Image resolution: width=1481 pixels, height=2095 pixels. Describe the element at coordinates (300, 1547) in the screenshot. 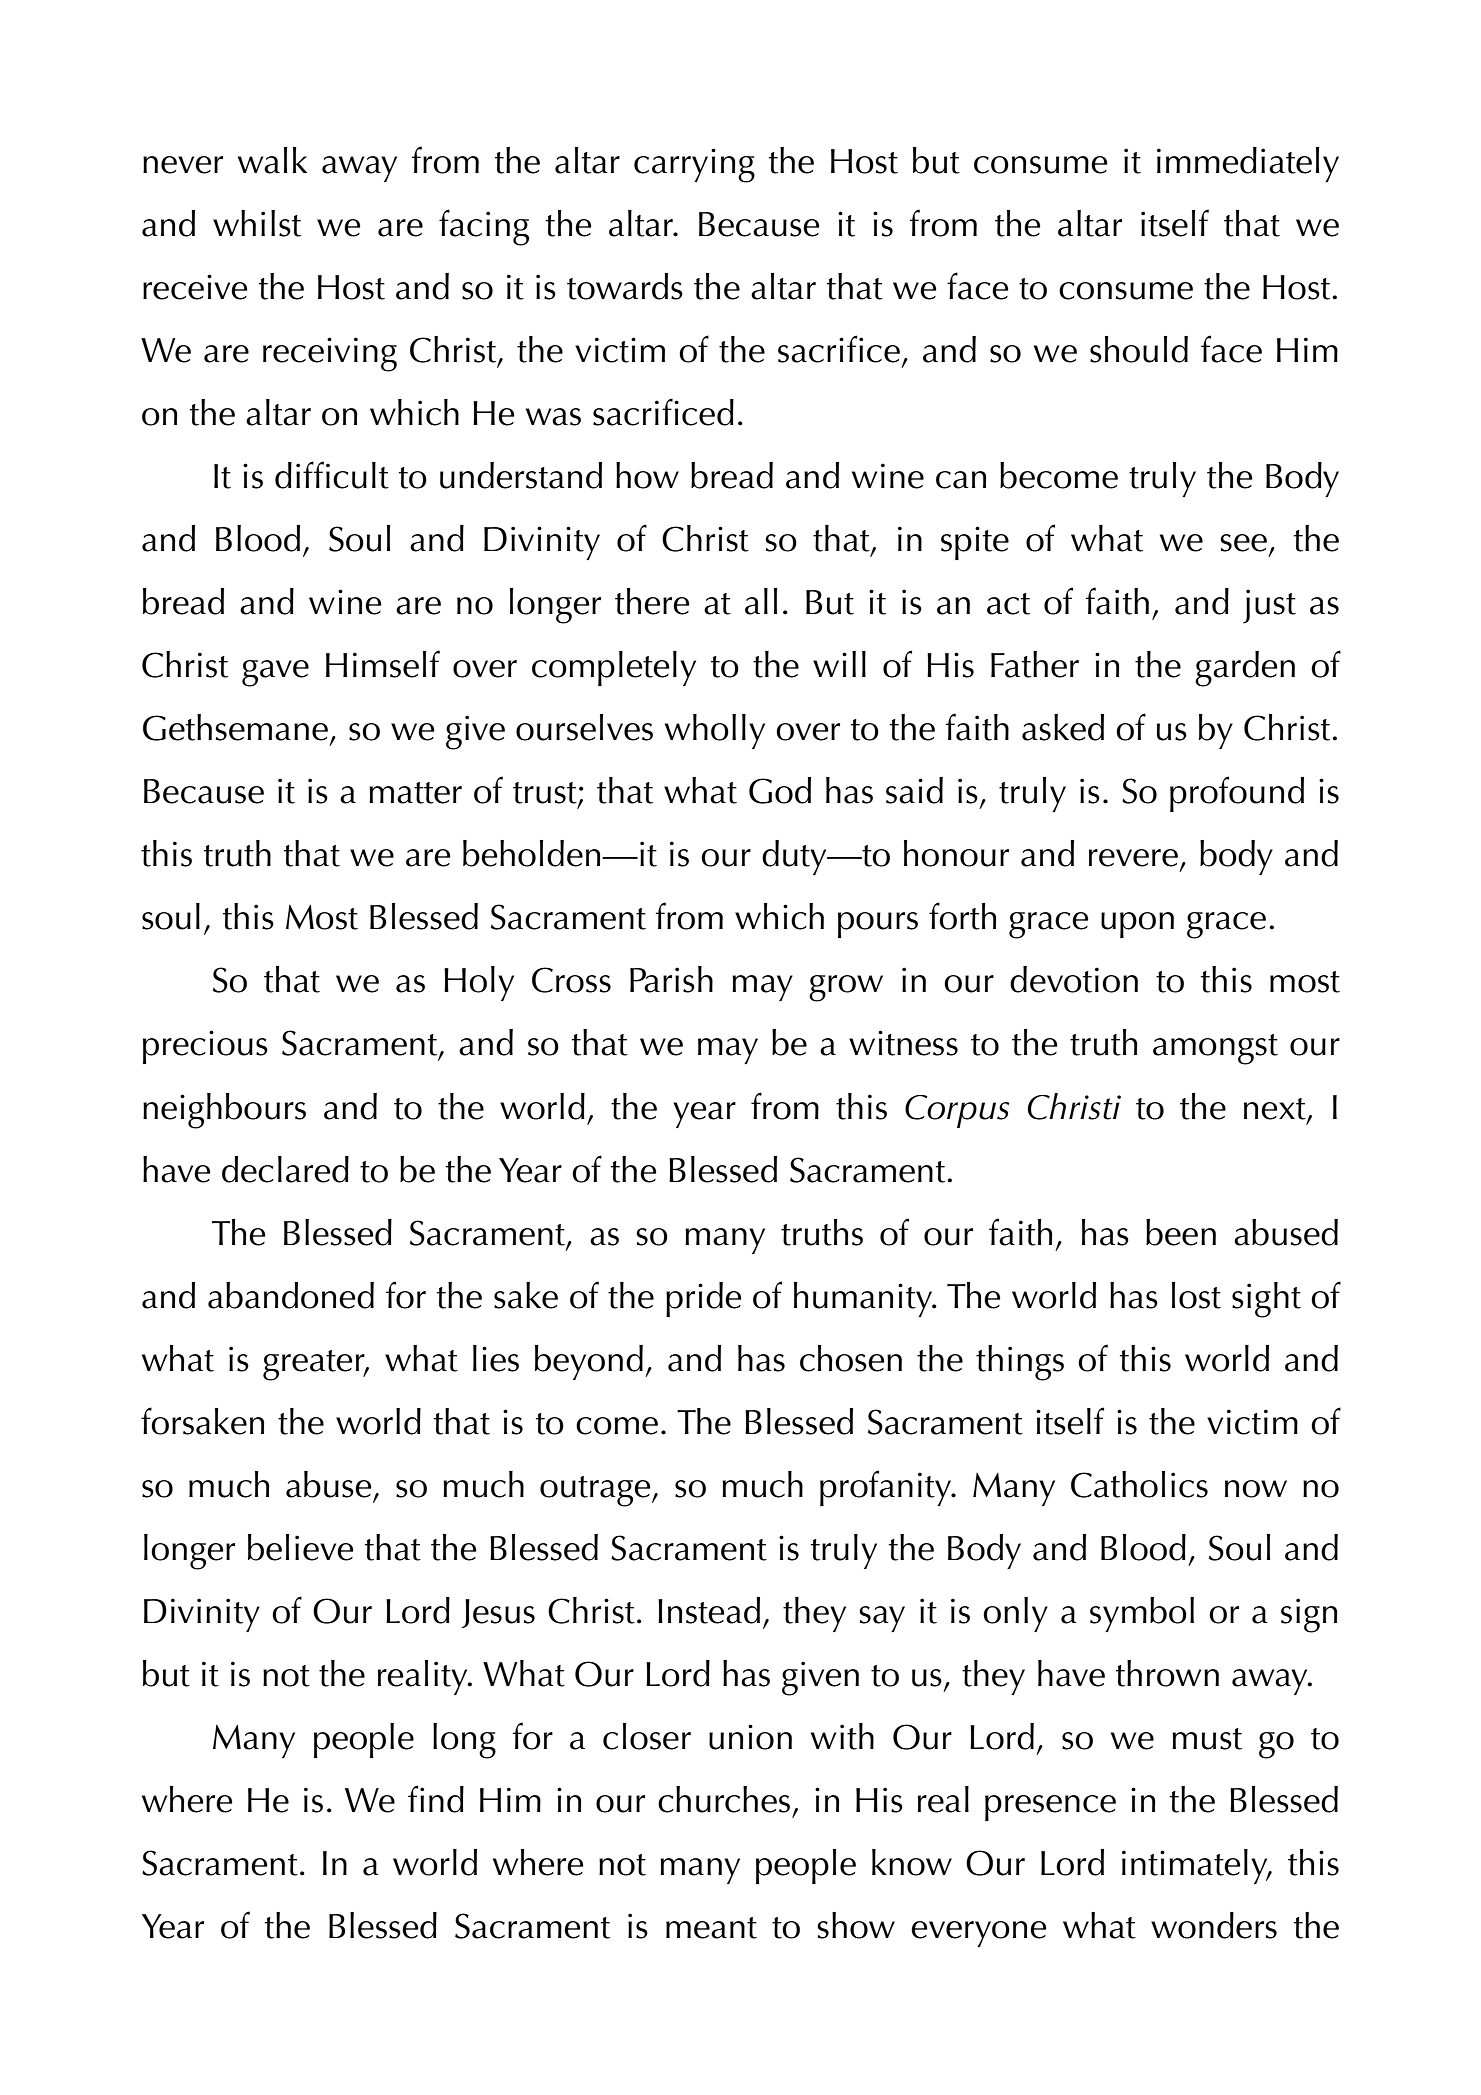

I see `believe` at that location.
